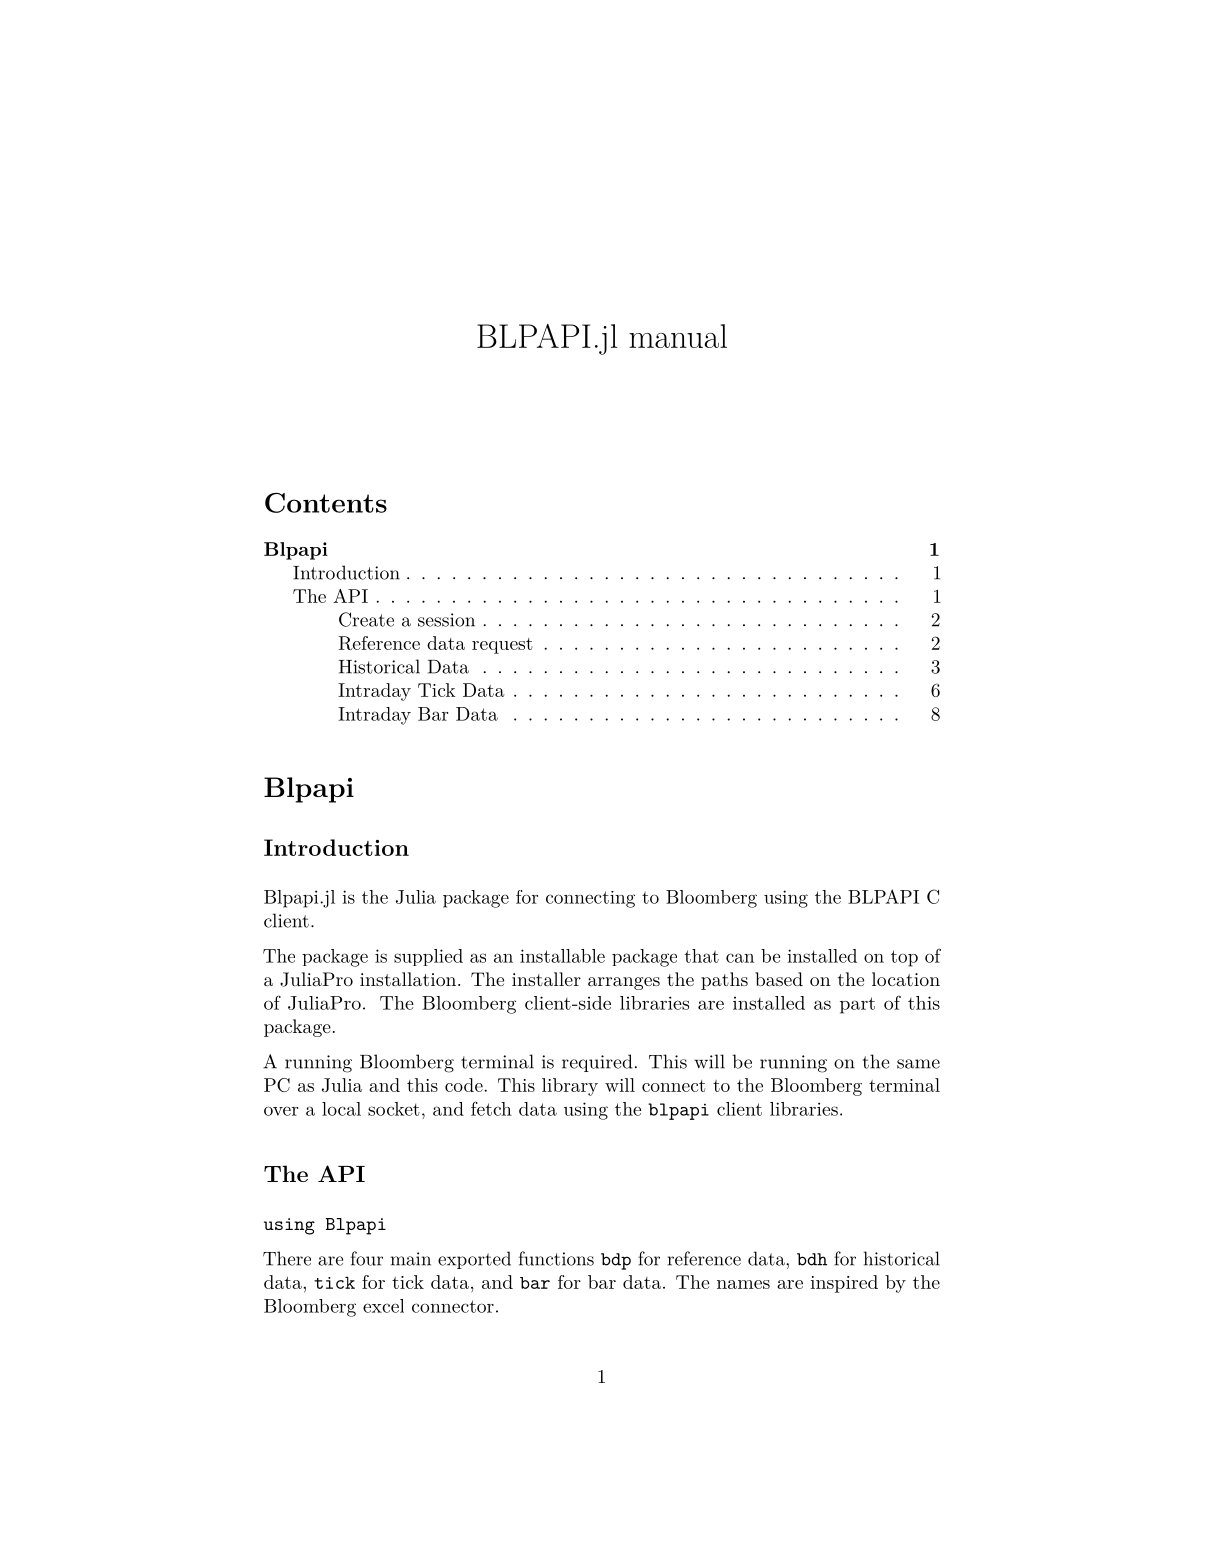  I want to click on top, so click(904, 958).
